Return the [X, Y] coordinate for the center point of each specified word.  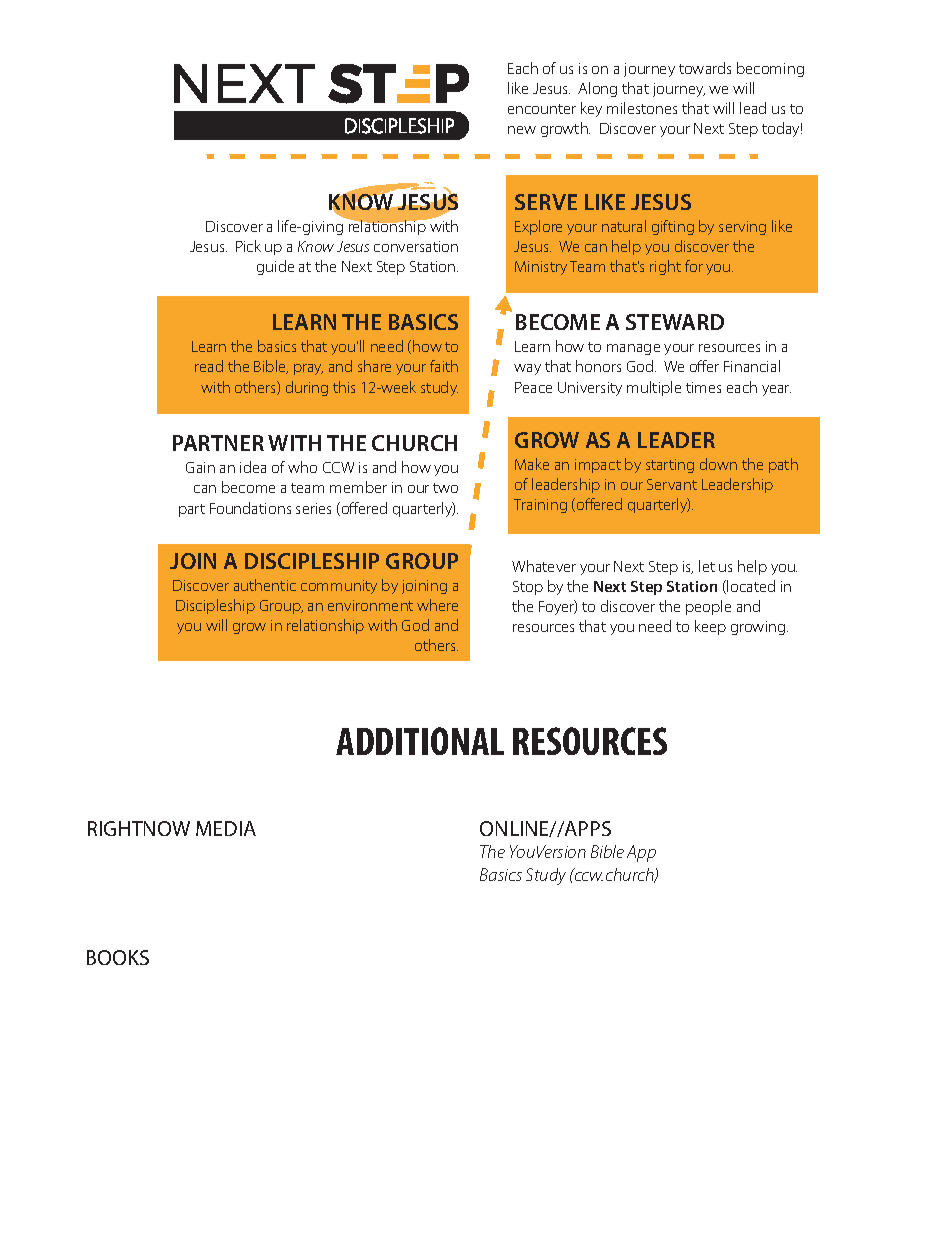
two [445, 488]
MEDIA [226, 828]
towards [705, 68]
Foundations [250, 508]
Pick [248, 246]
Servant [672, 484]
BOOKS [118, 957]
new [522, 130]
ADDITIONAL [420, 741]
